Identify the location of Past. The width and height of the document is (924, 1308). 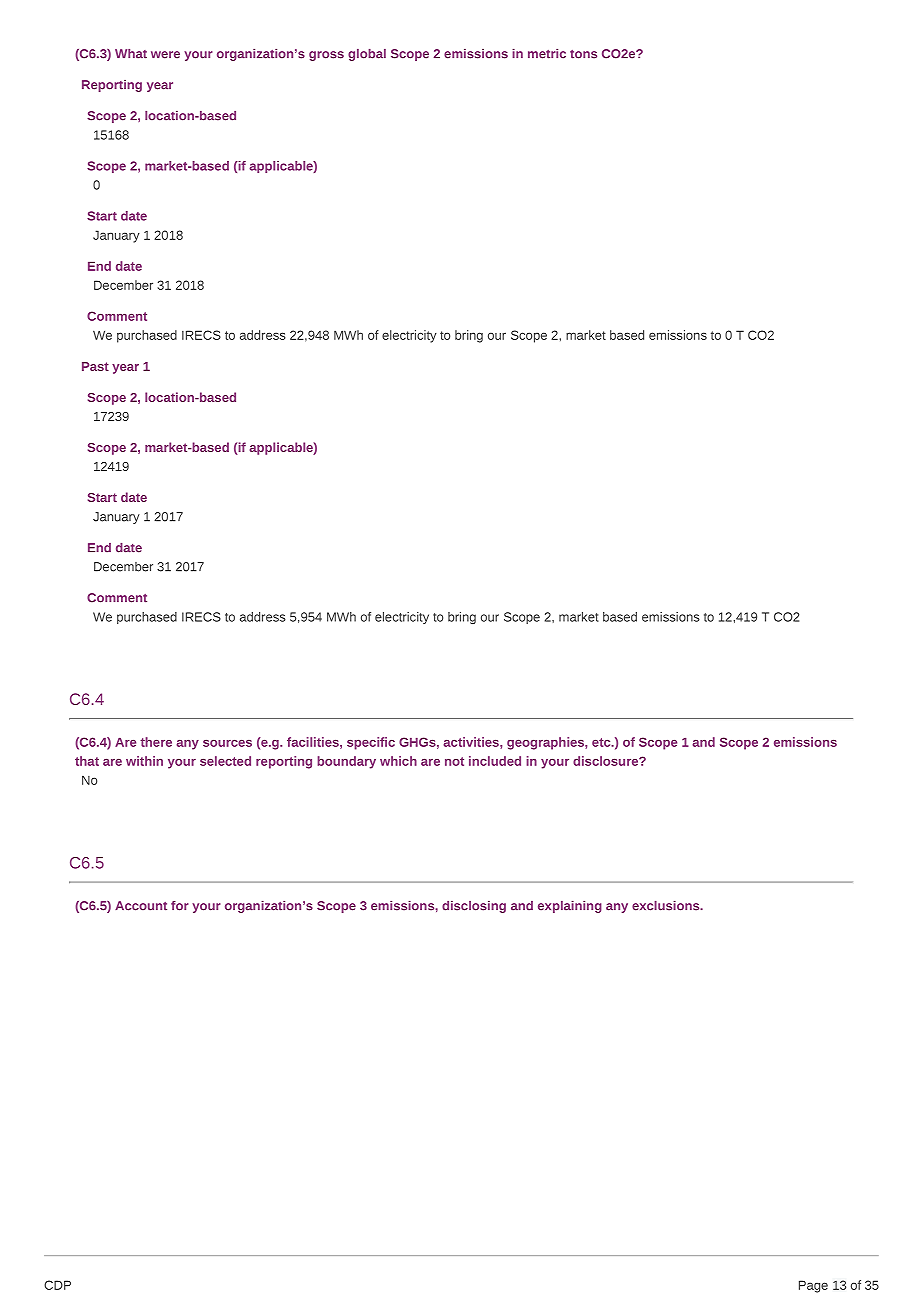
(95, 366).
